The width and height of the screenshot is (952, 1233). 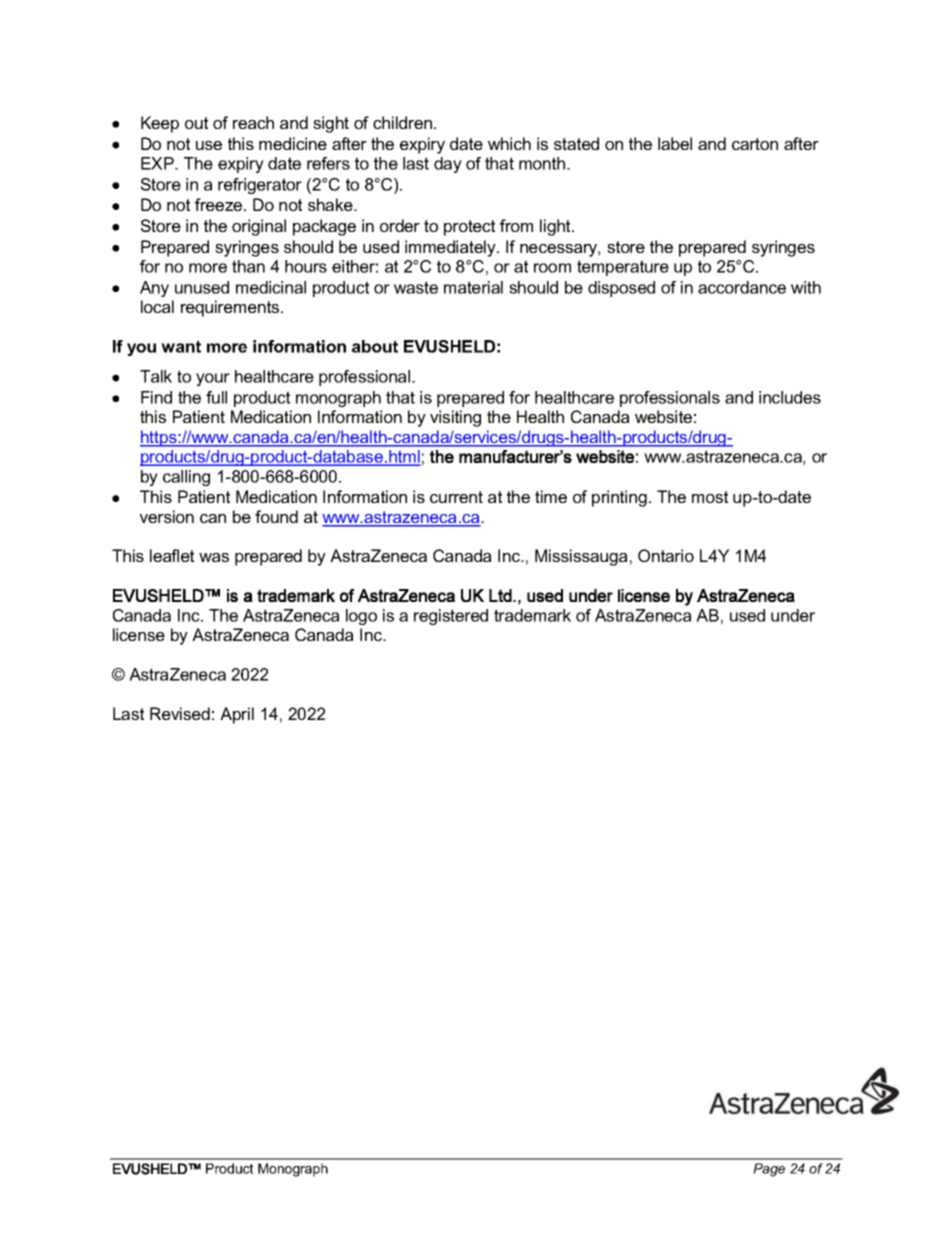 What do you see at coordinates (710, 497) in the screenshot?
I see `most` at bounding box center [710, 497].
